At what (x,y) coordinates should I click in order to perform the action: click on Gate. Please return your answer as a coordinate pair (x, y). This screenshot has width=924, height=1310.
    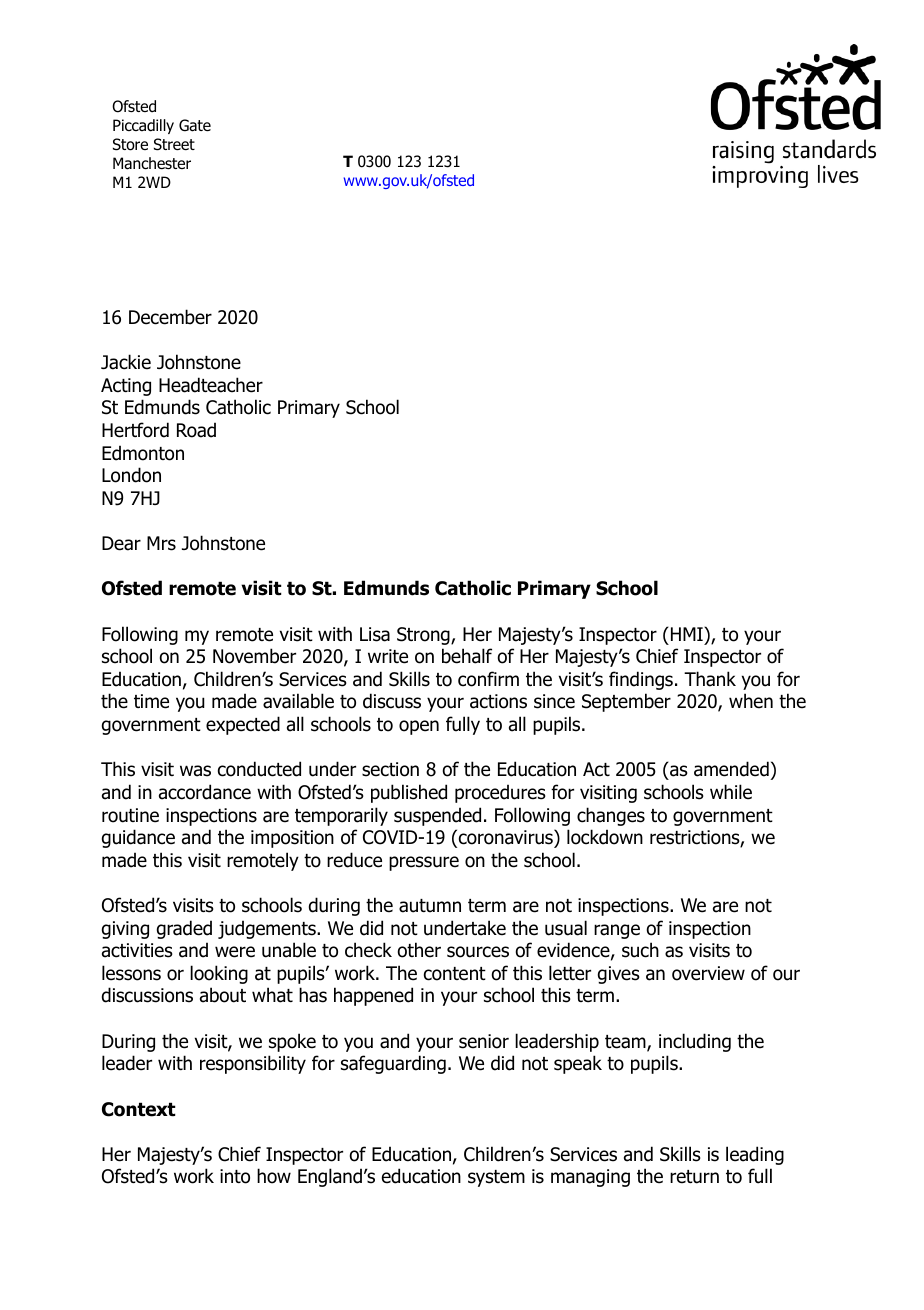
    Looking at the image, I should click on (195, 125).
